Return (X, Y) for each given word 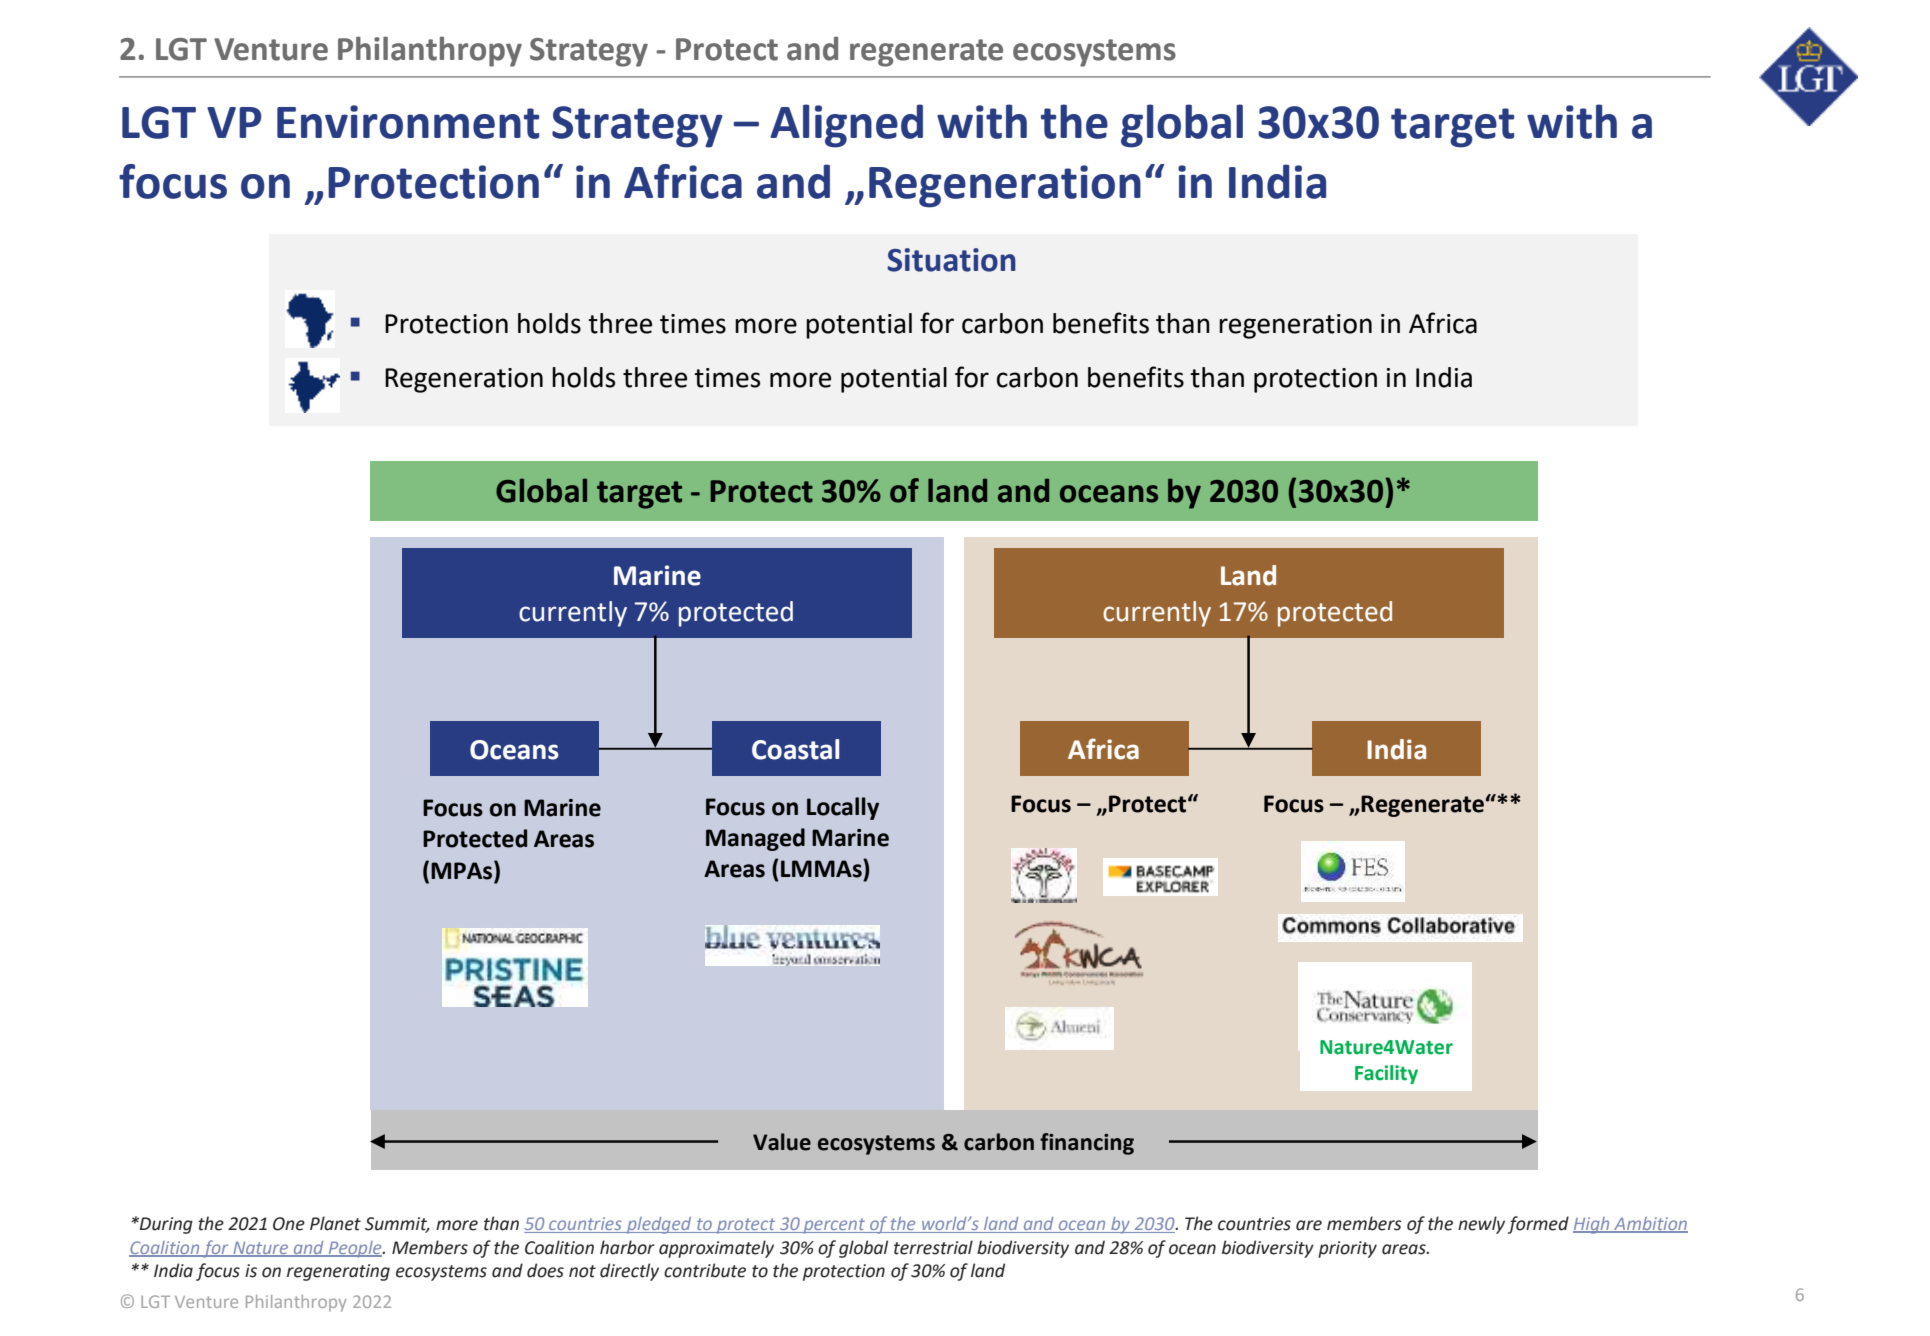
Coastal (795, 749)
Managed (755, 839)
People (355, 1249)
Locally (843, 808)
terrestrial (933, 1247)
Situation (951, 260)
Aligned (846, 126)
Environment (408, 122)
